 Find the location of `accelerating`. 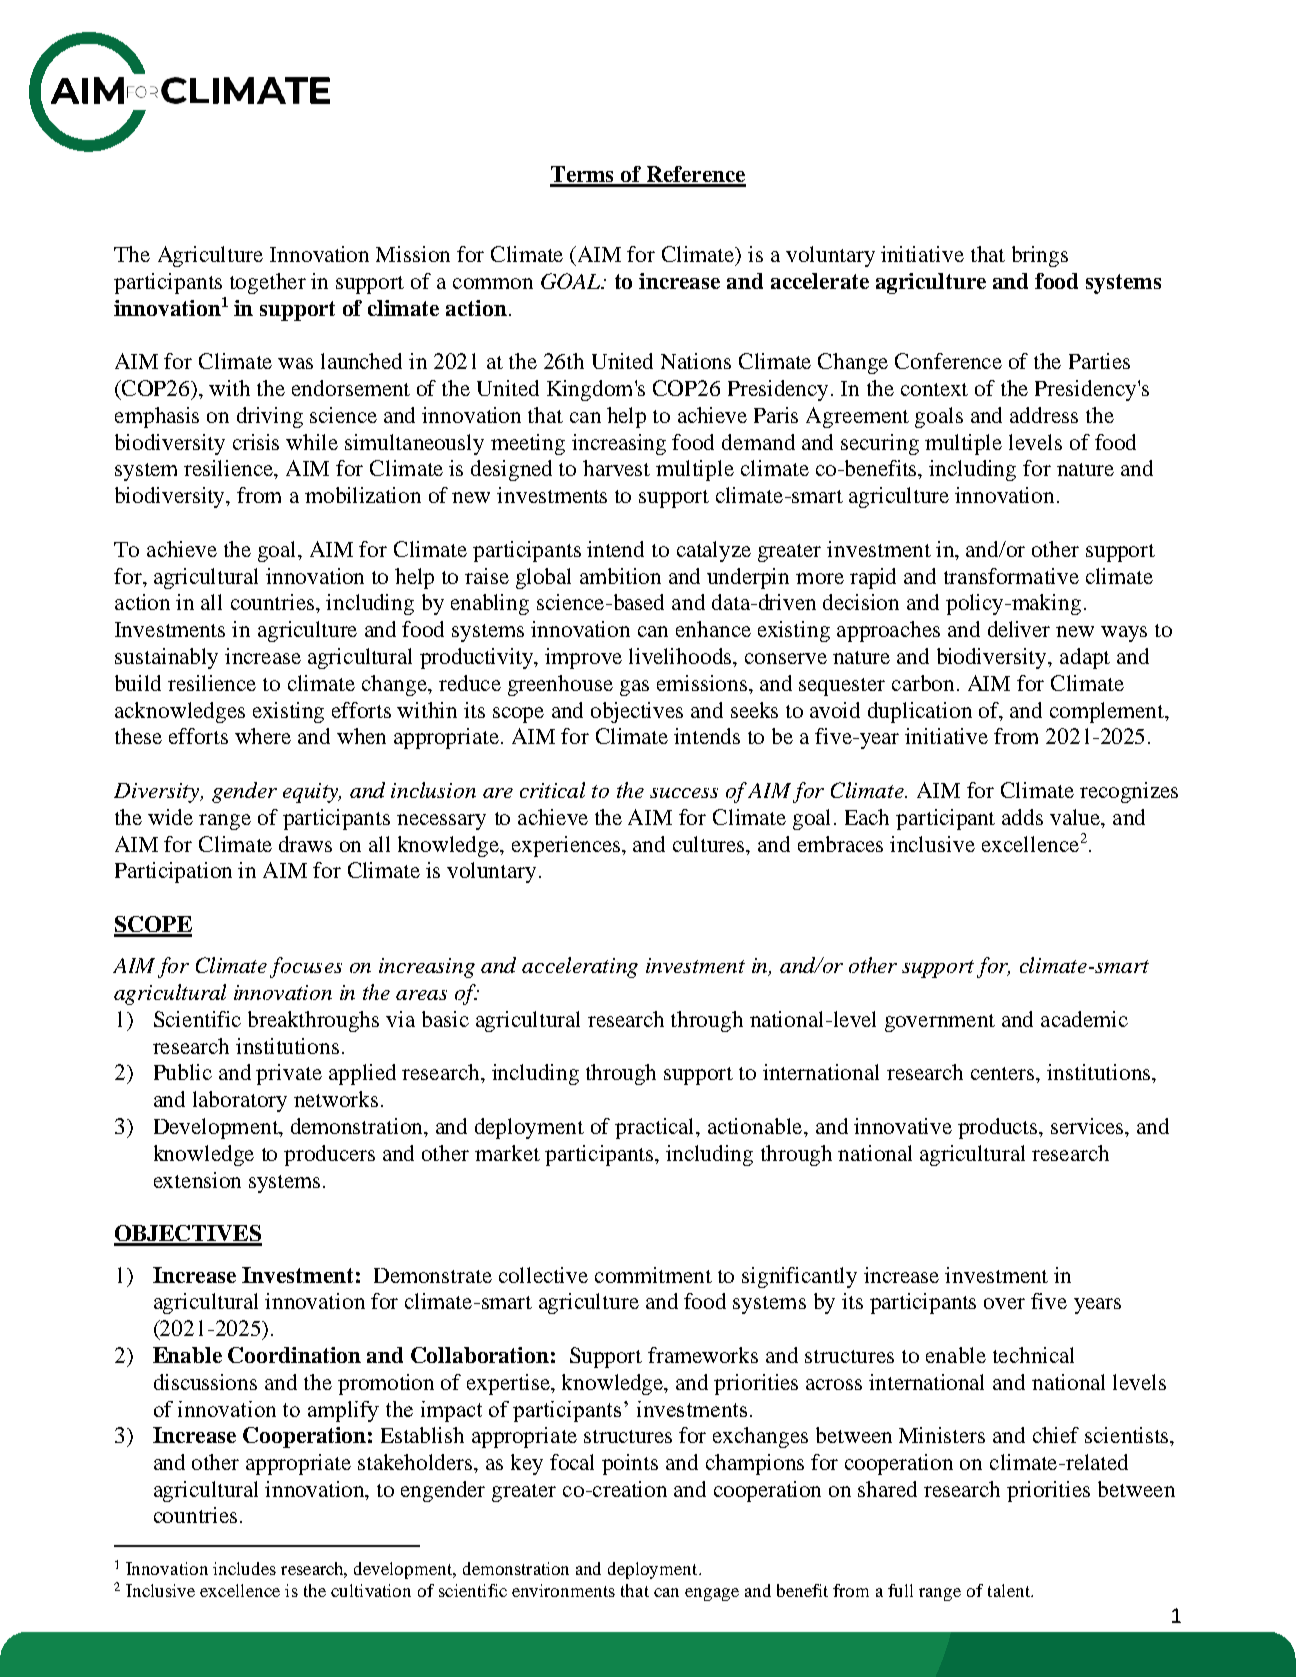

accelerating is located at coordinates (580, 967).
